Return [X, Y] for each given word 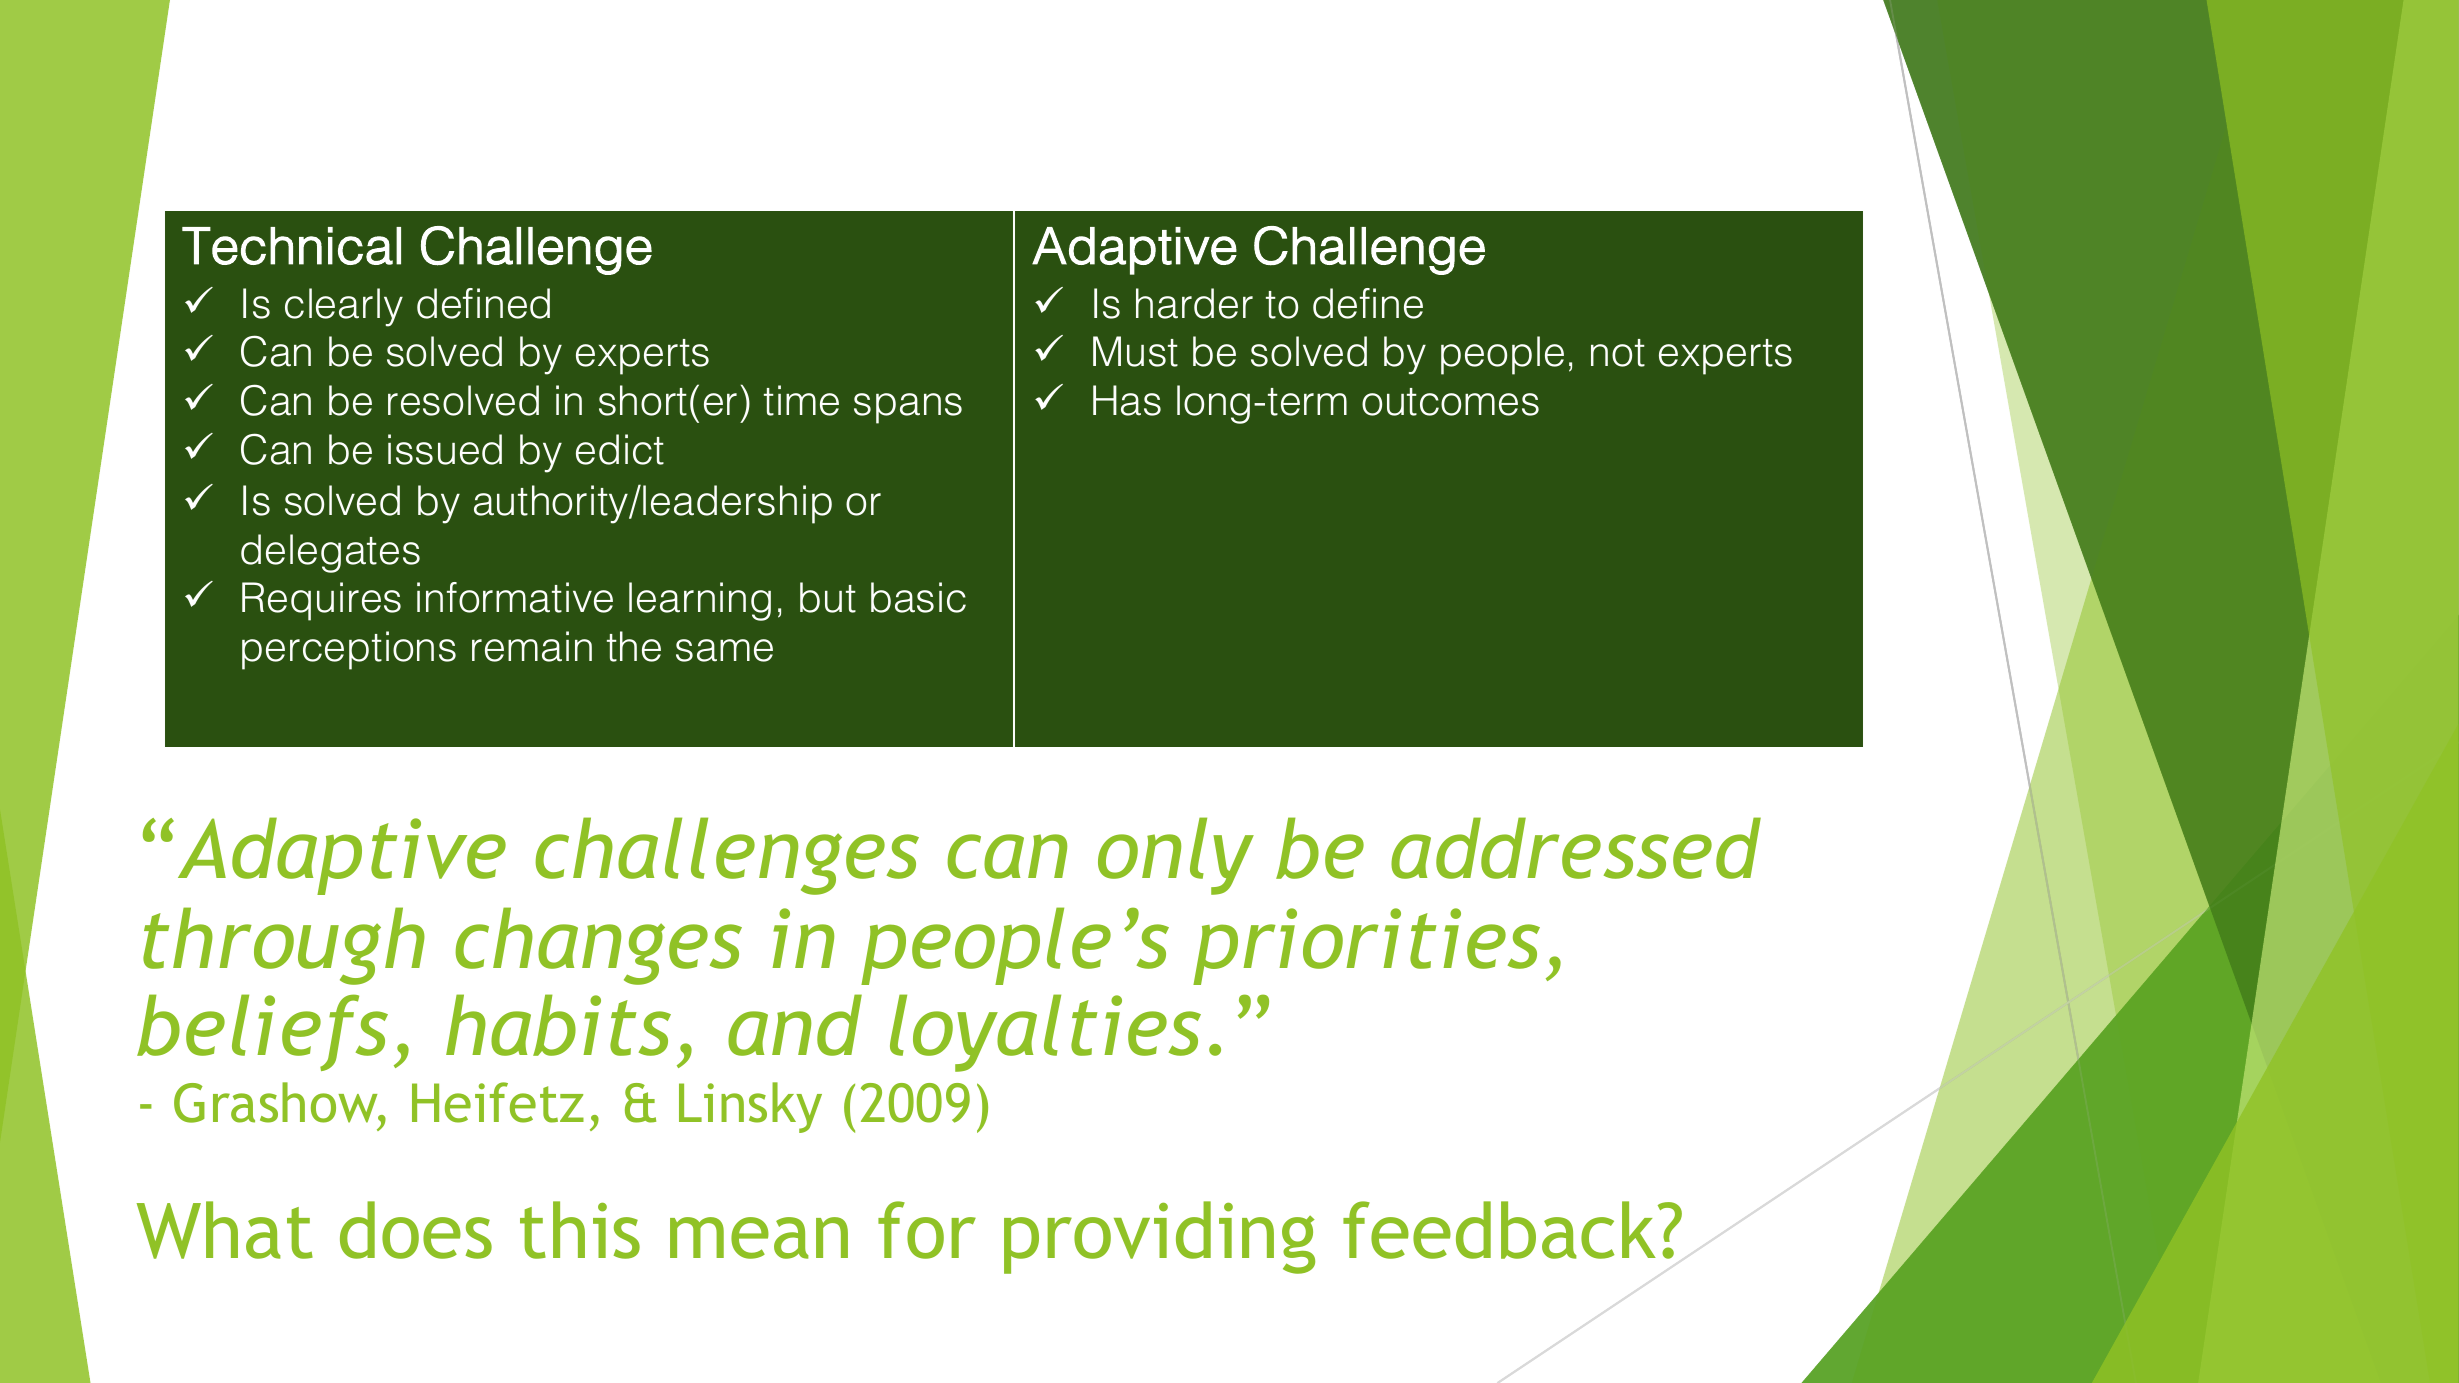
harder [1194, 303]
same [724, 650]
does [416, 1230]
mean [759, 1238]
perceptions [349, 650]
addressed [1576, 848]
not [1618, 353]
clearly [344, 307]
